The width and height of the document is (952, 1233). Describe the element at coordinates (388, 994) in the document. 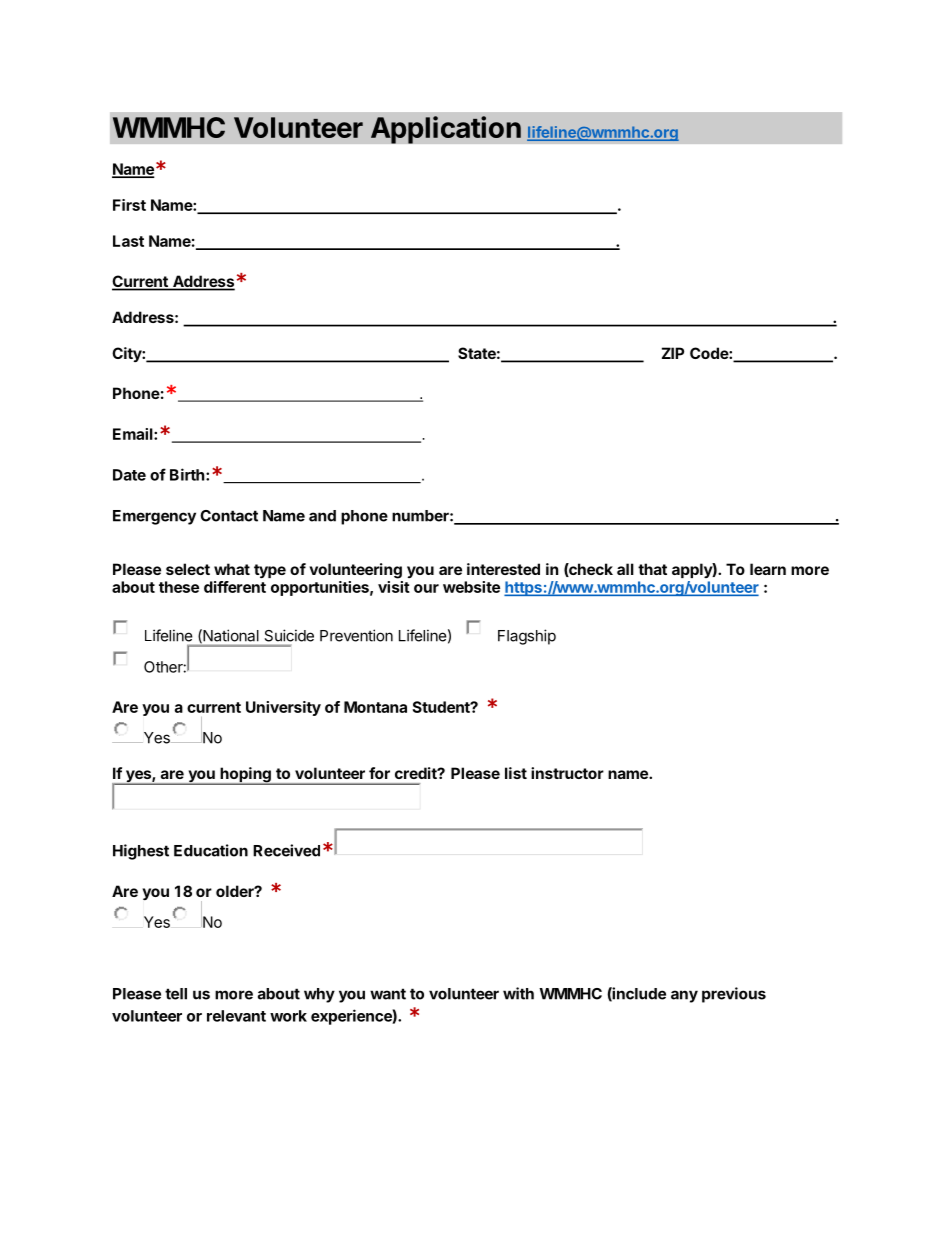

I see `want` at that location.
